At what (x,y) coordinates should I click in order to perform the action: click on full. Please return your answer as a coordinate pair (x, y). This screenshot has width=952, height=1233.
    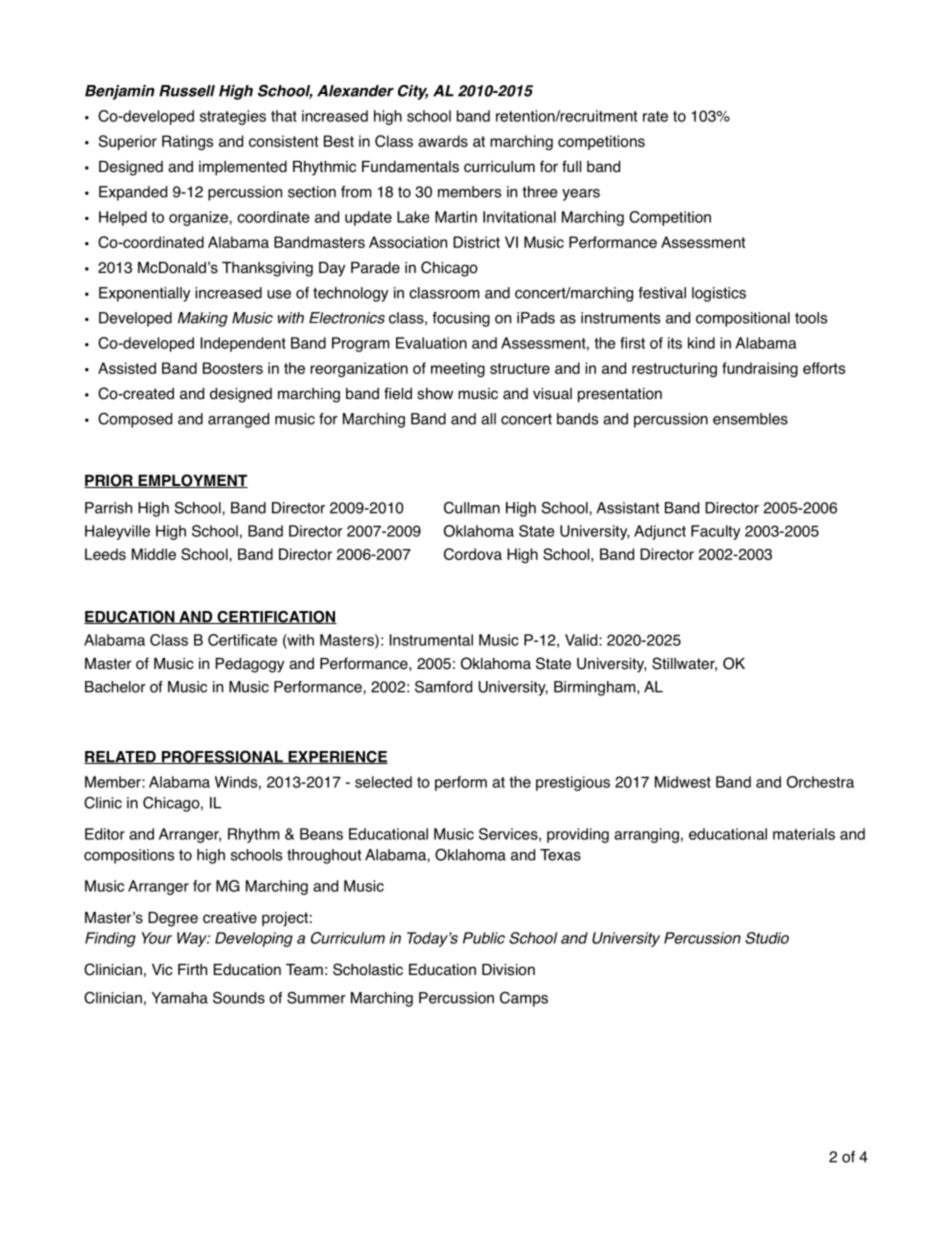
    Looking at the image, I should click on (571, 166).
